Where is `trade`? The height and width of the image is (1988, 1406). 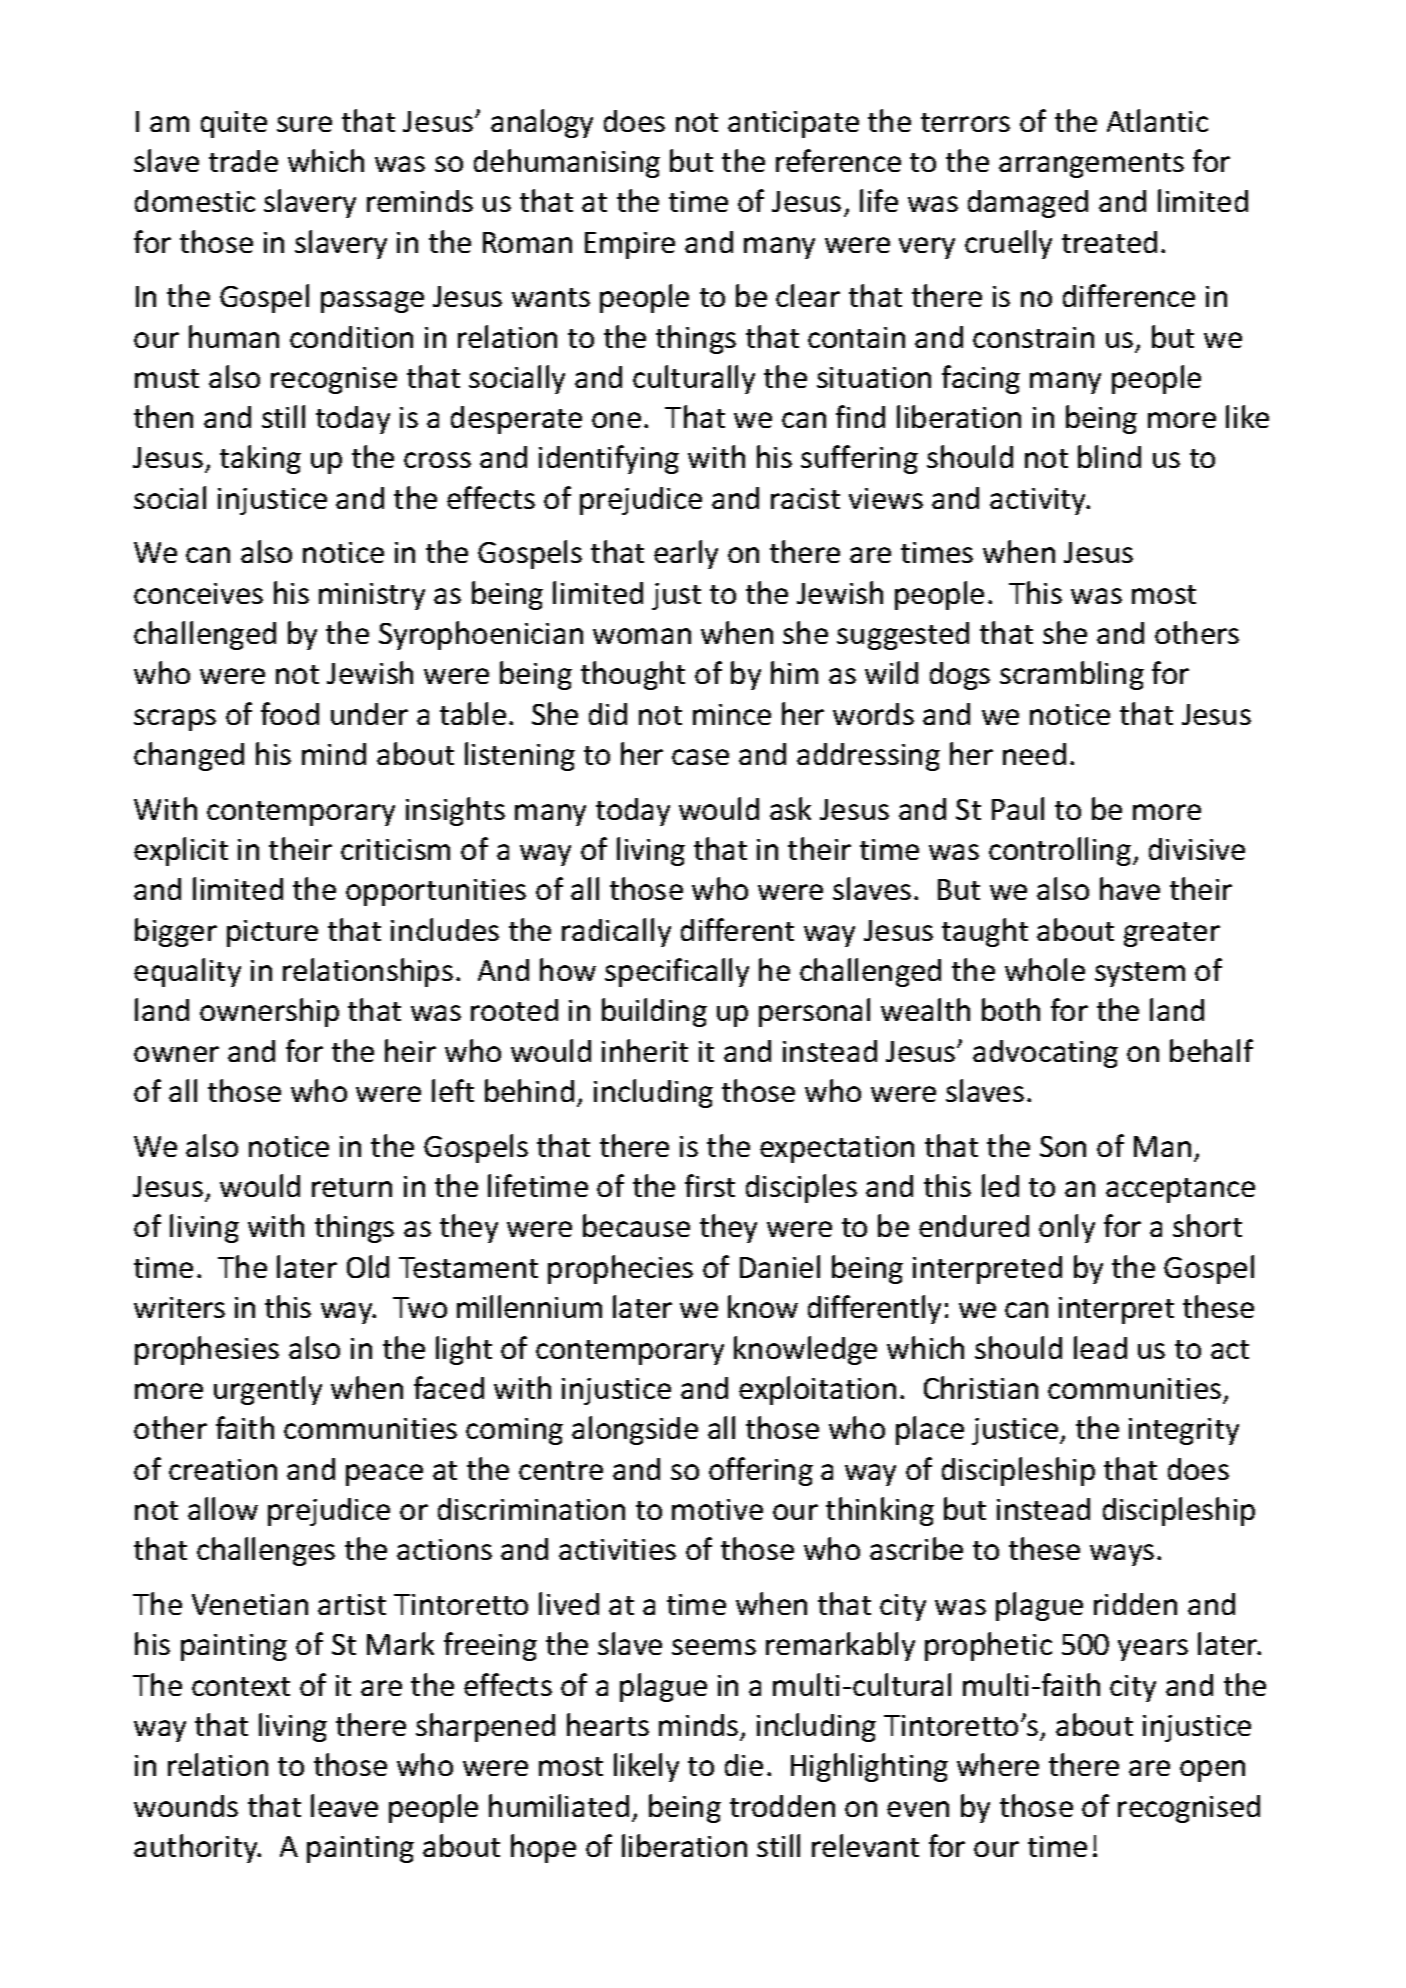 trade is located at coordinates (243, 161).
